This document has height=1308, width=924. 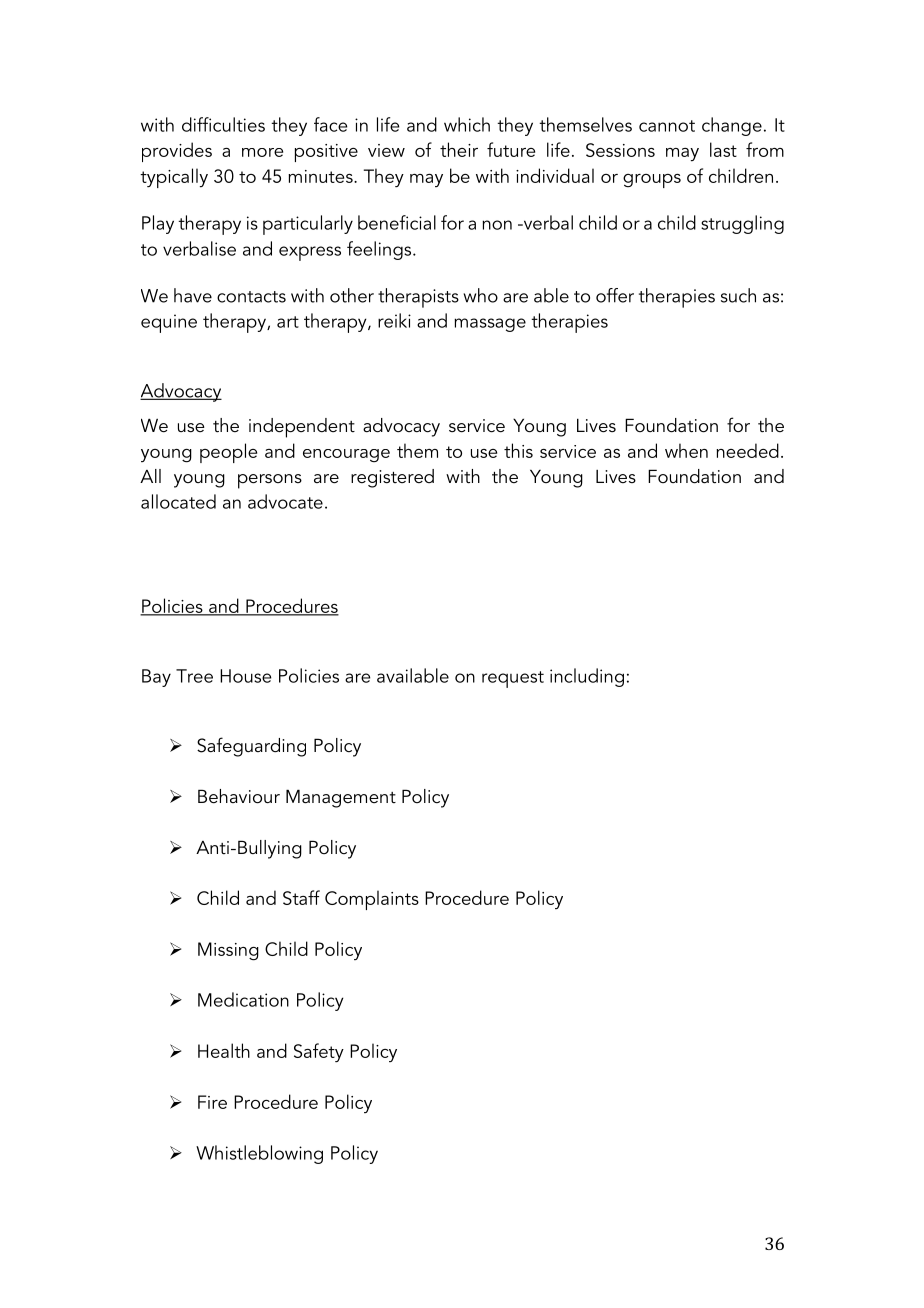 I want to click on last, so click(x=723, y=149).
